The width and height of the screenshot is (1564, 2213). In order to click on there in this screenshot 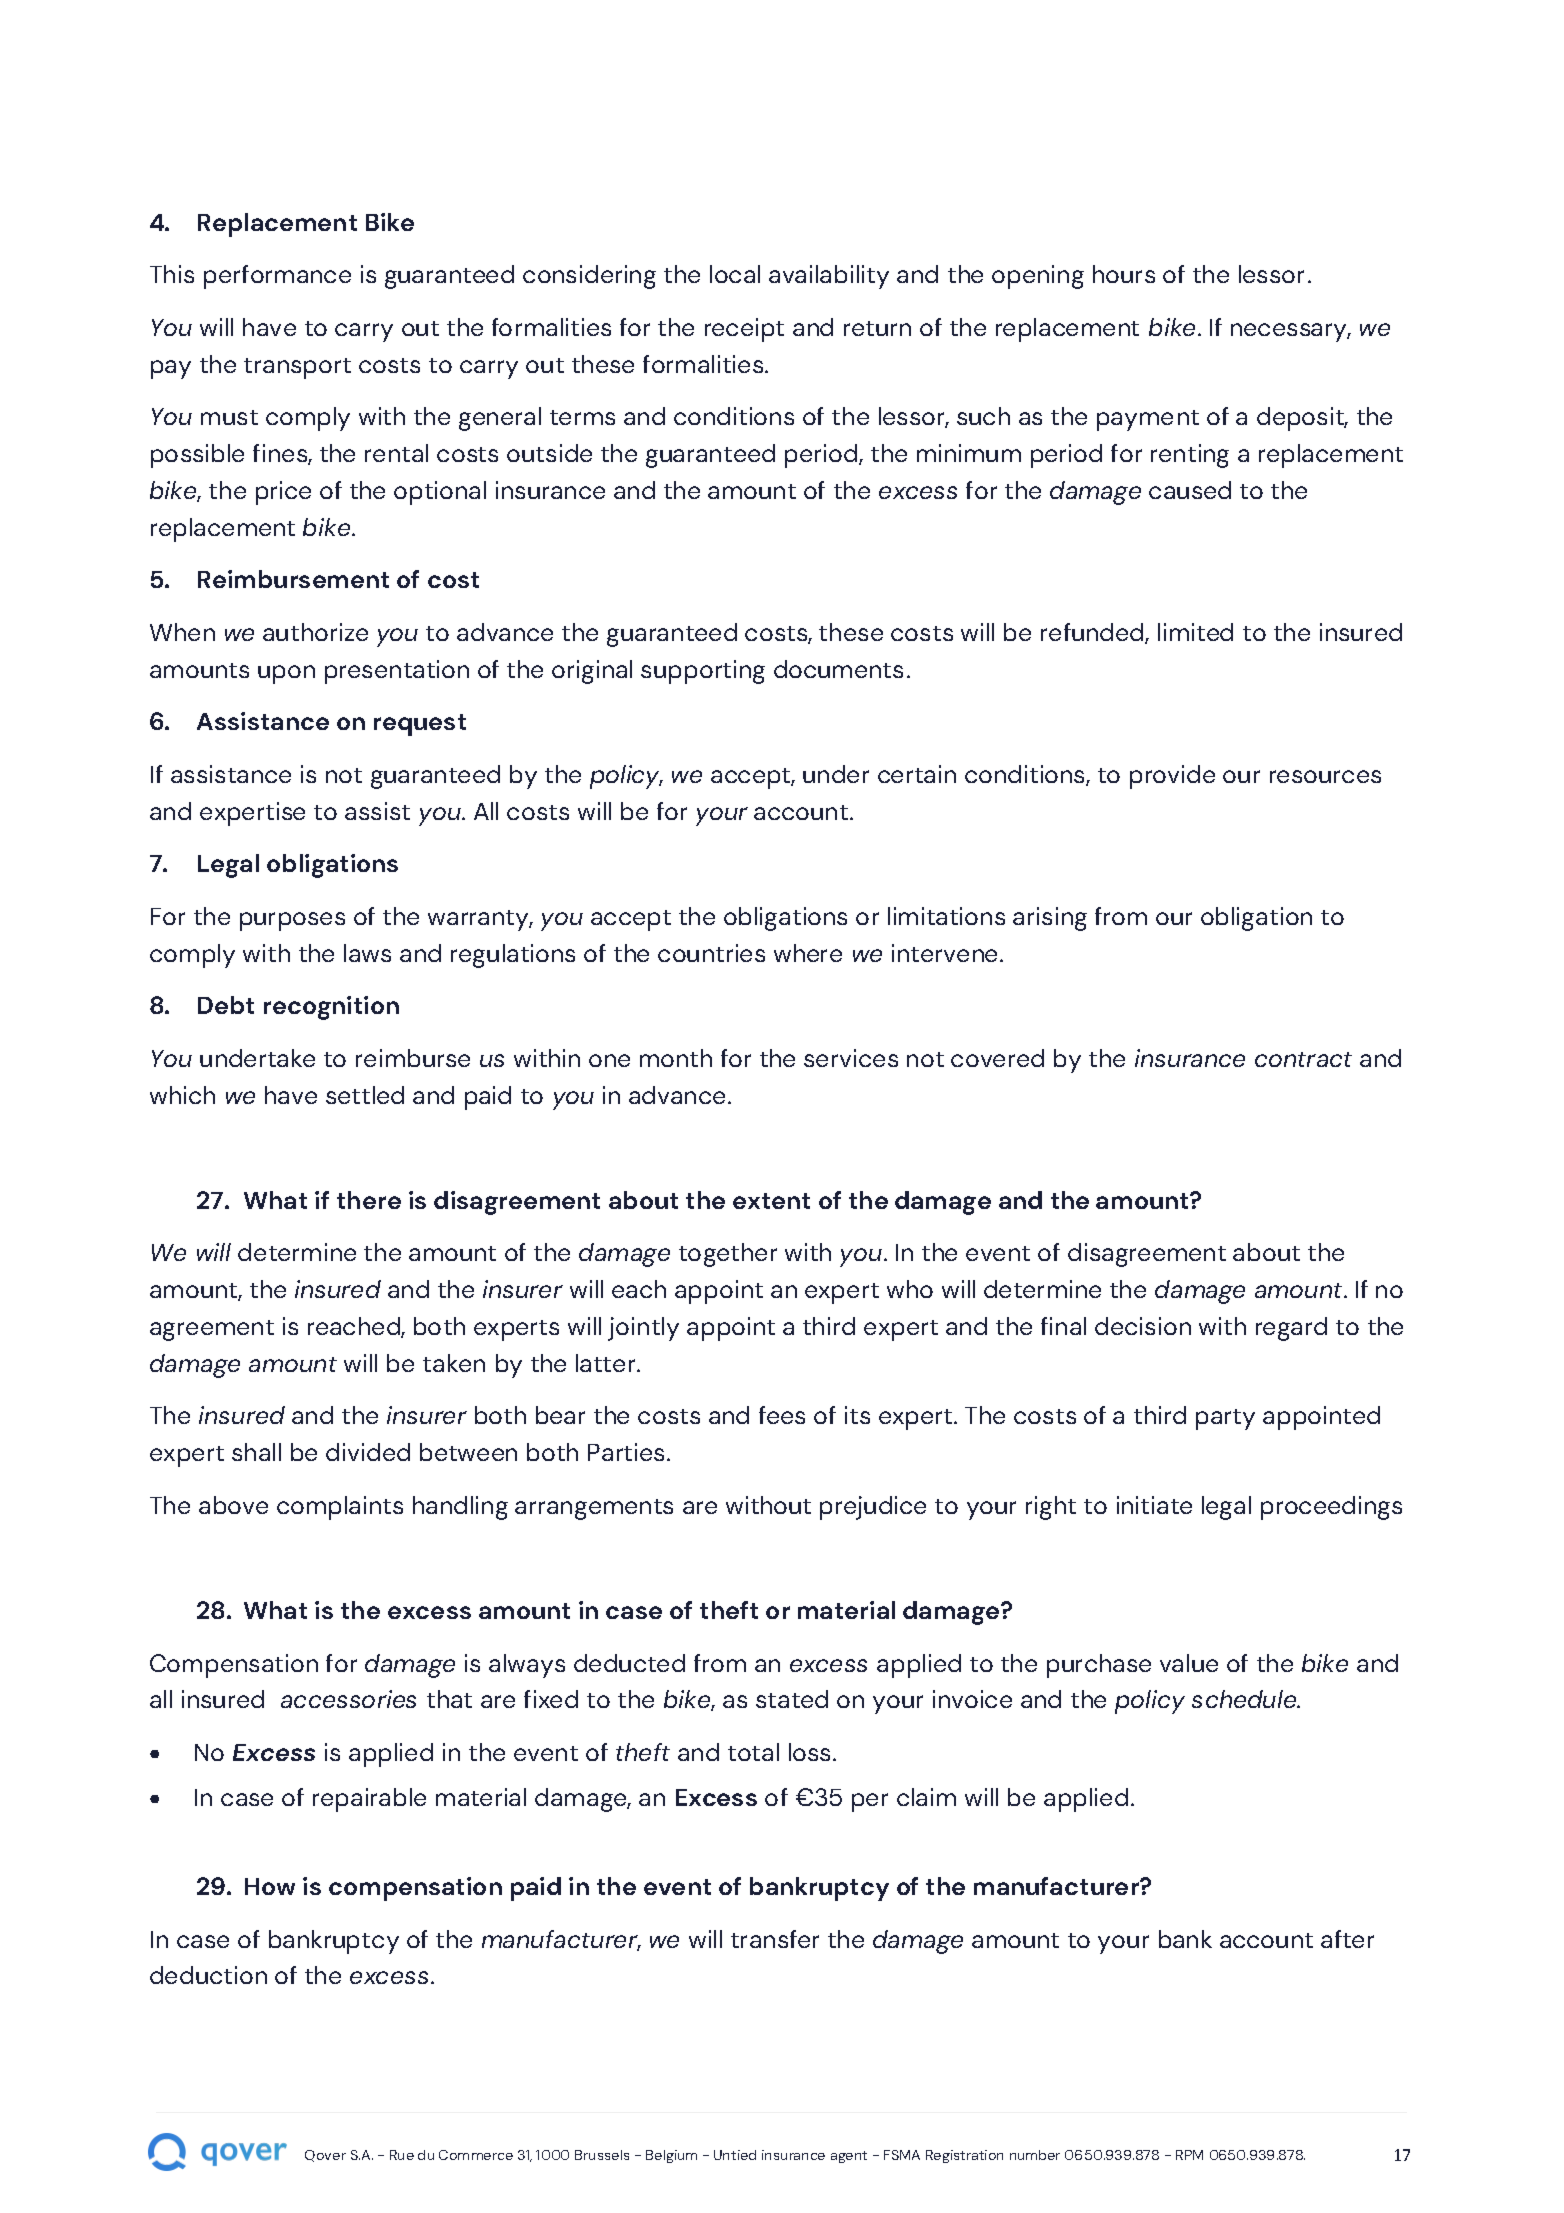, I will do `click(369, 1200)`.
